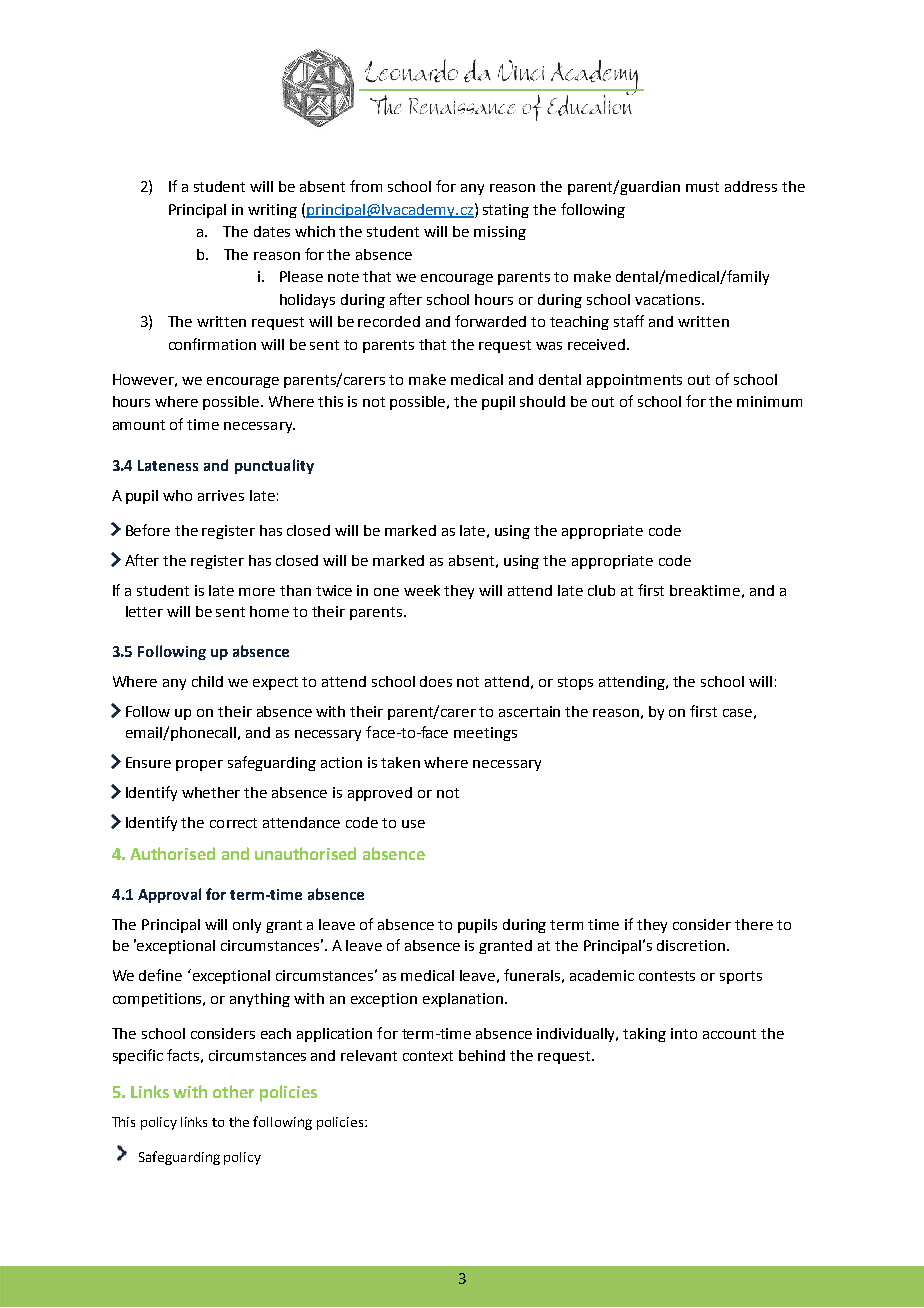 This image has height=1308, width=924. What do you see at coordinates (422, 590) in the image?
I see `week` at bounding box center [422, 590].
